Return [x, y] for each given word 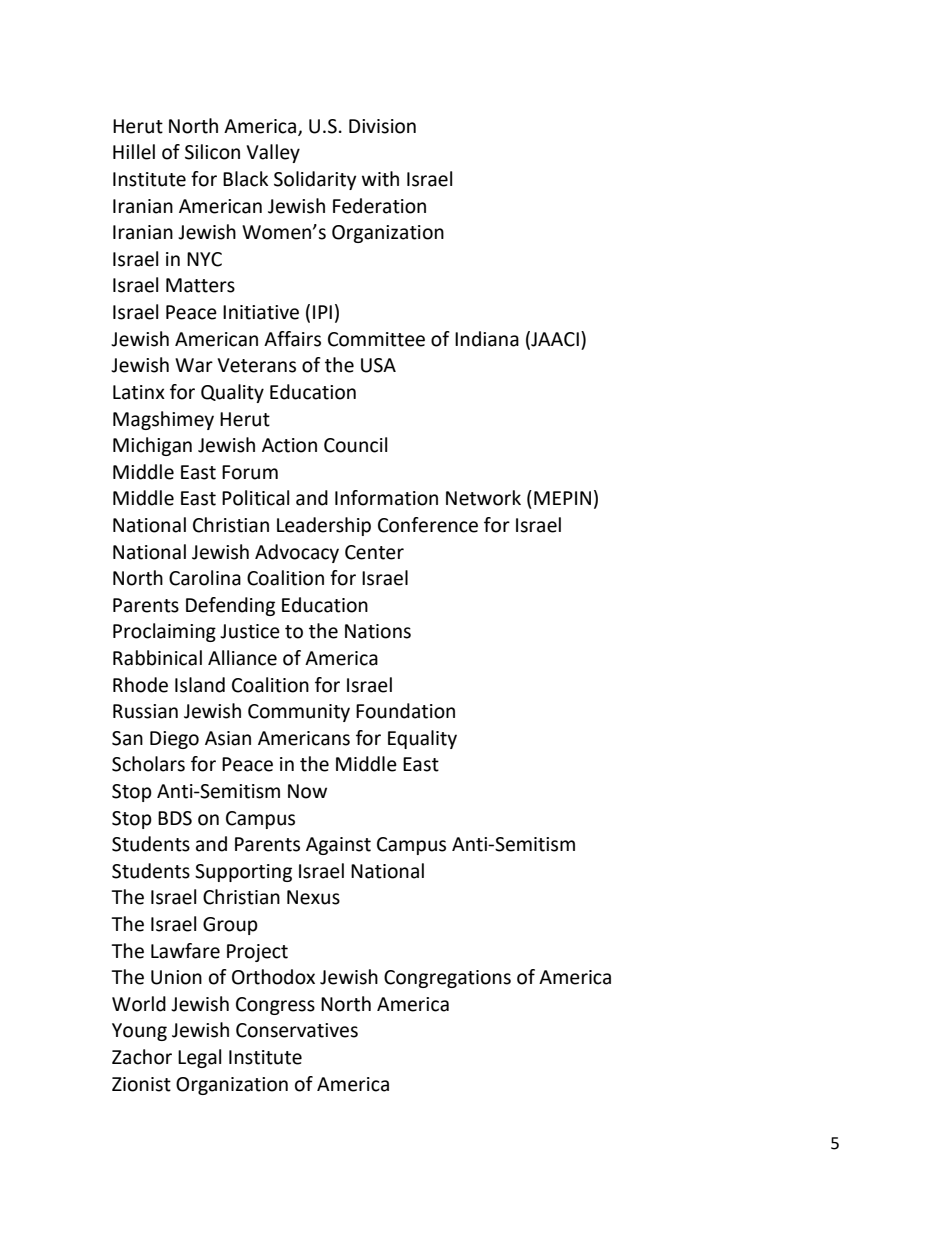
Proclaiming [164, 632]
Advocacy [297, 553]
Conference [428, 525]
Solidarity [315, 180]
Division [382, 126]
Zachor [142, 1057]
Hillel [134, 152]
